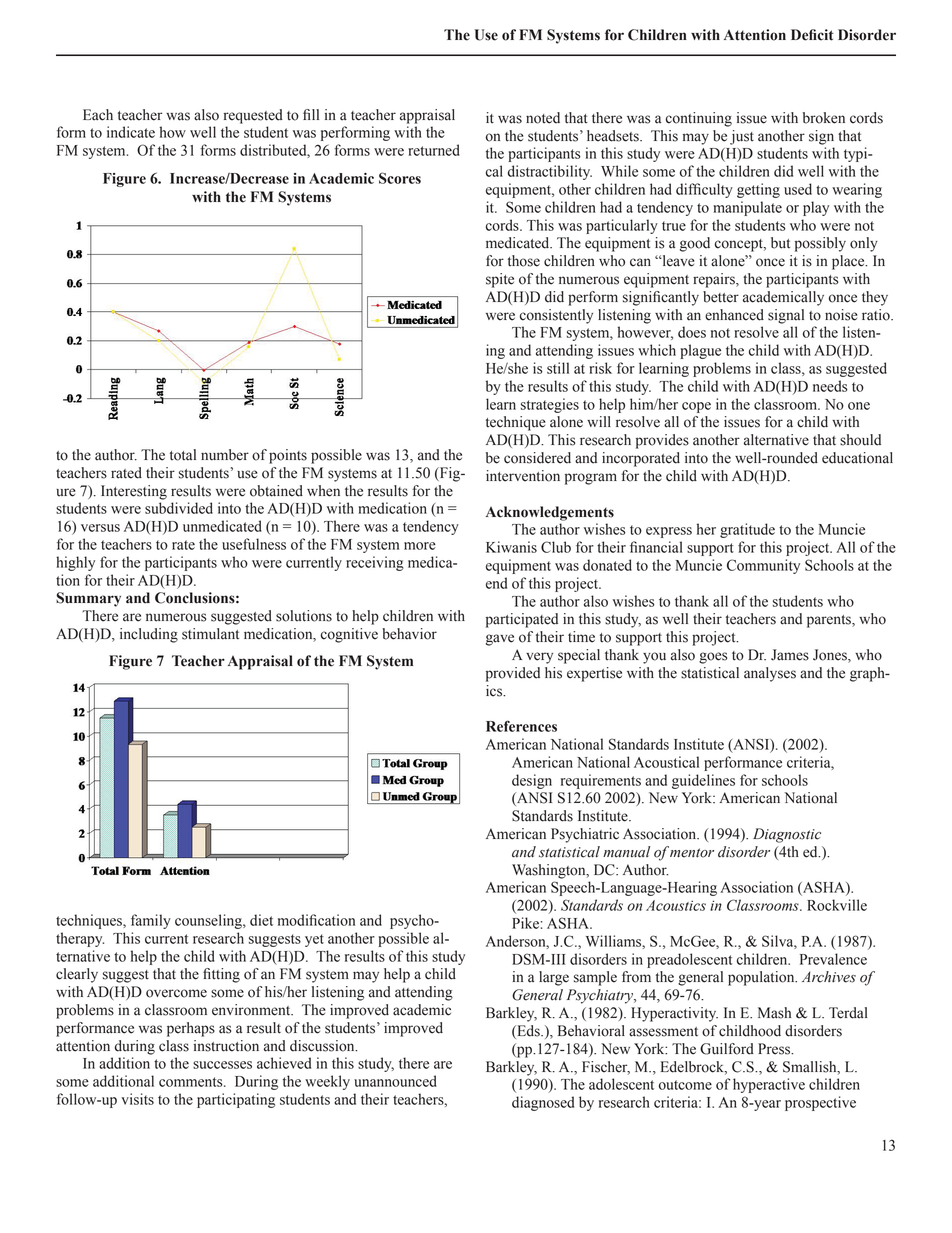  What do you see at coordinates (734, 315) in the screenshot?
I see `enhanced` at bounding box center [734, 315].
